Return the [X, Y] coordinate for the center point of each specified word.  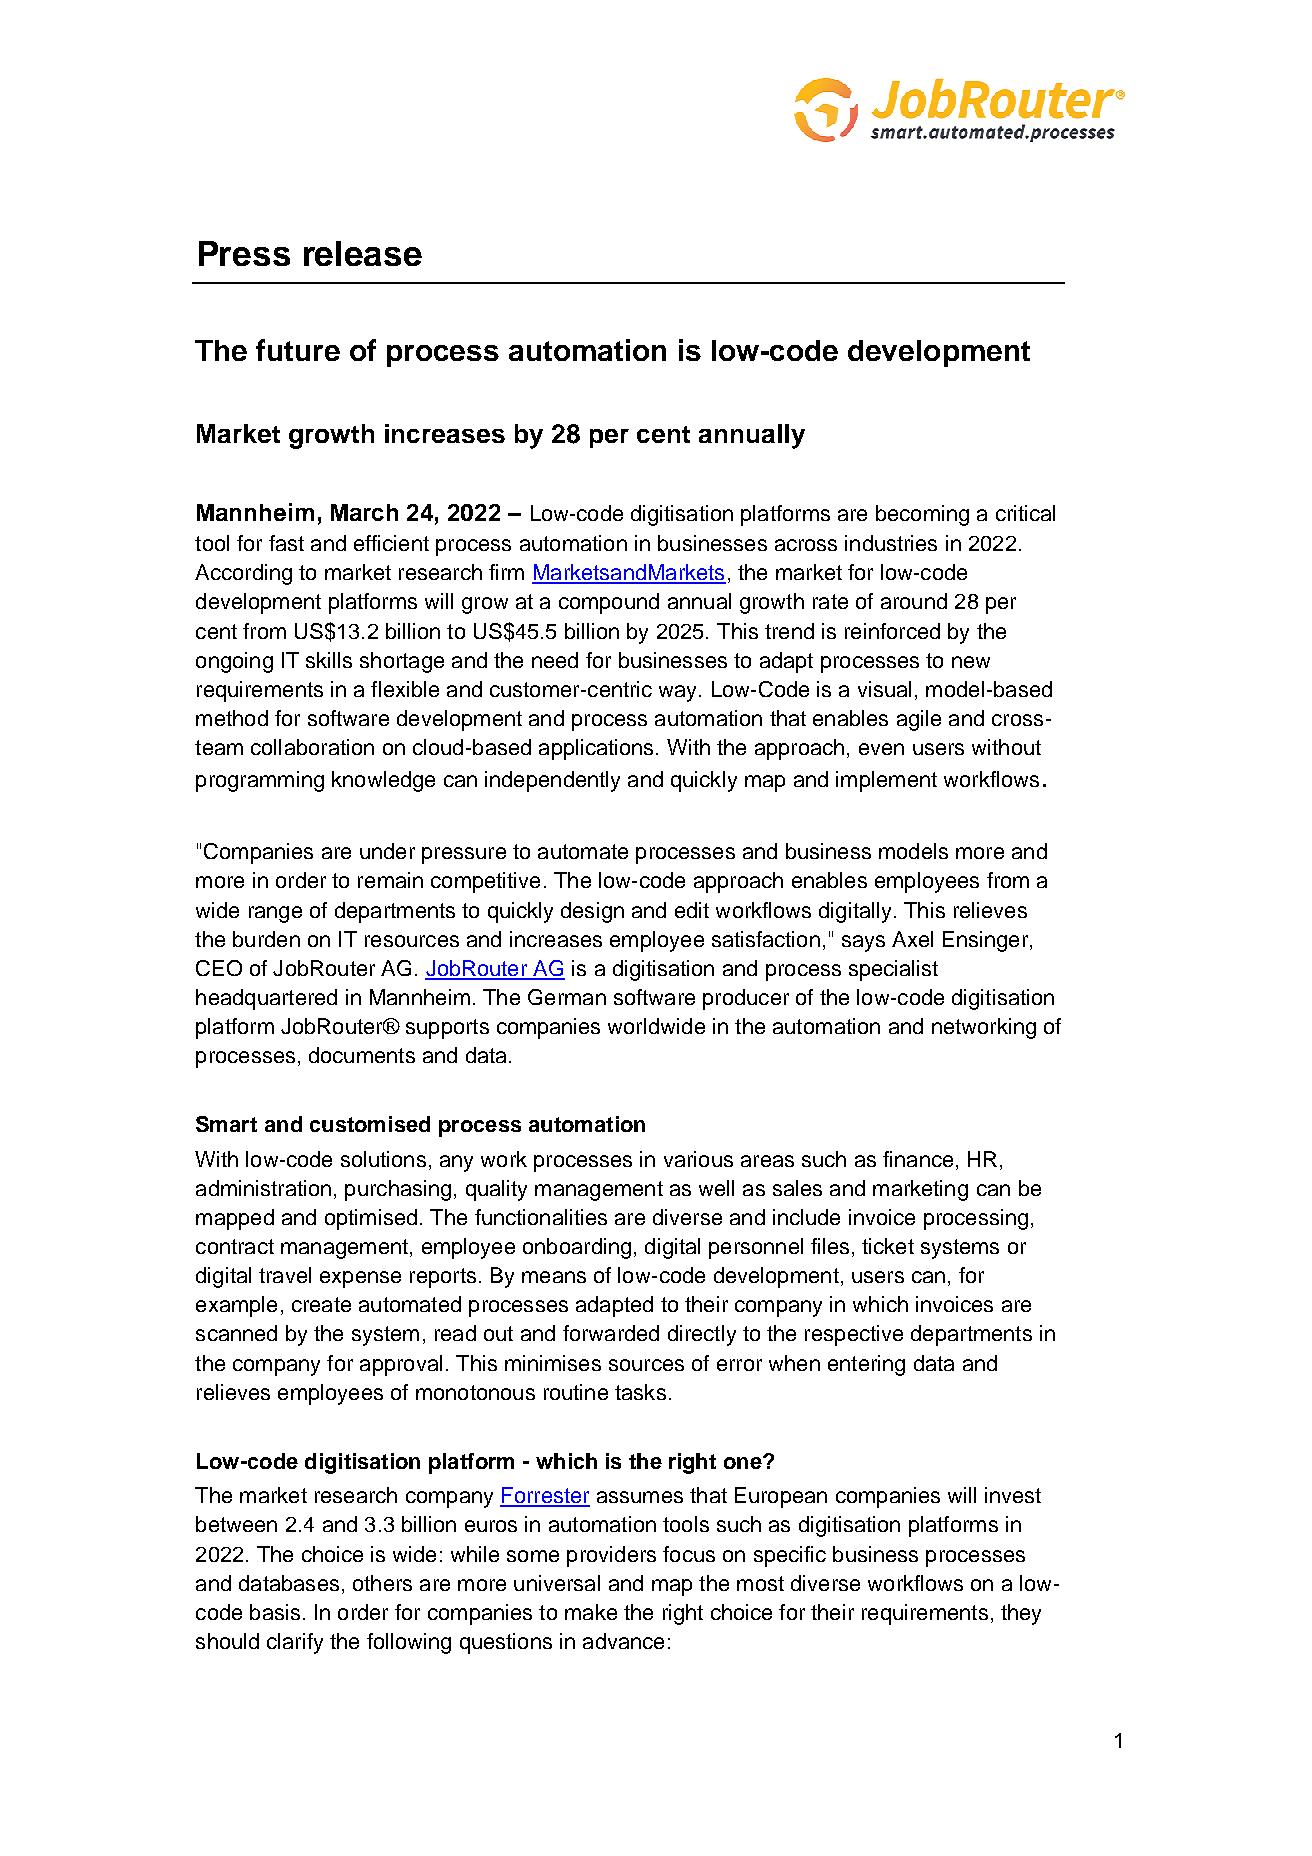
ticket [888, 1246]
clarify [295, 1643]
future [298, 350]
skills [329, 660]
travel [285, 1275]
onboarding [577, 1248]
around [914, 601]
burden [266, 939]
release [363, 253]
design [592, 912]
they [1021, 1614]
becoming [922, 515]
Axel [912, 939]
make [591, 1612]
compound [609, 603]
